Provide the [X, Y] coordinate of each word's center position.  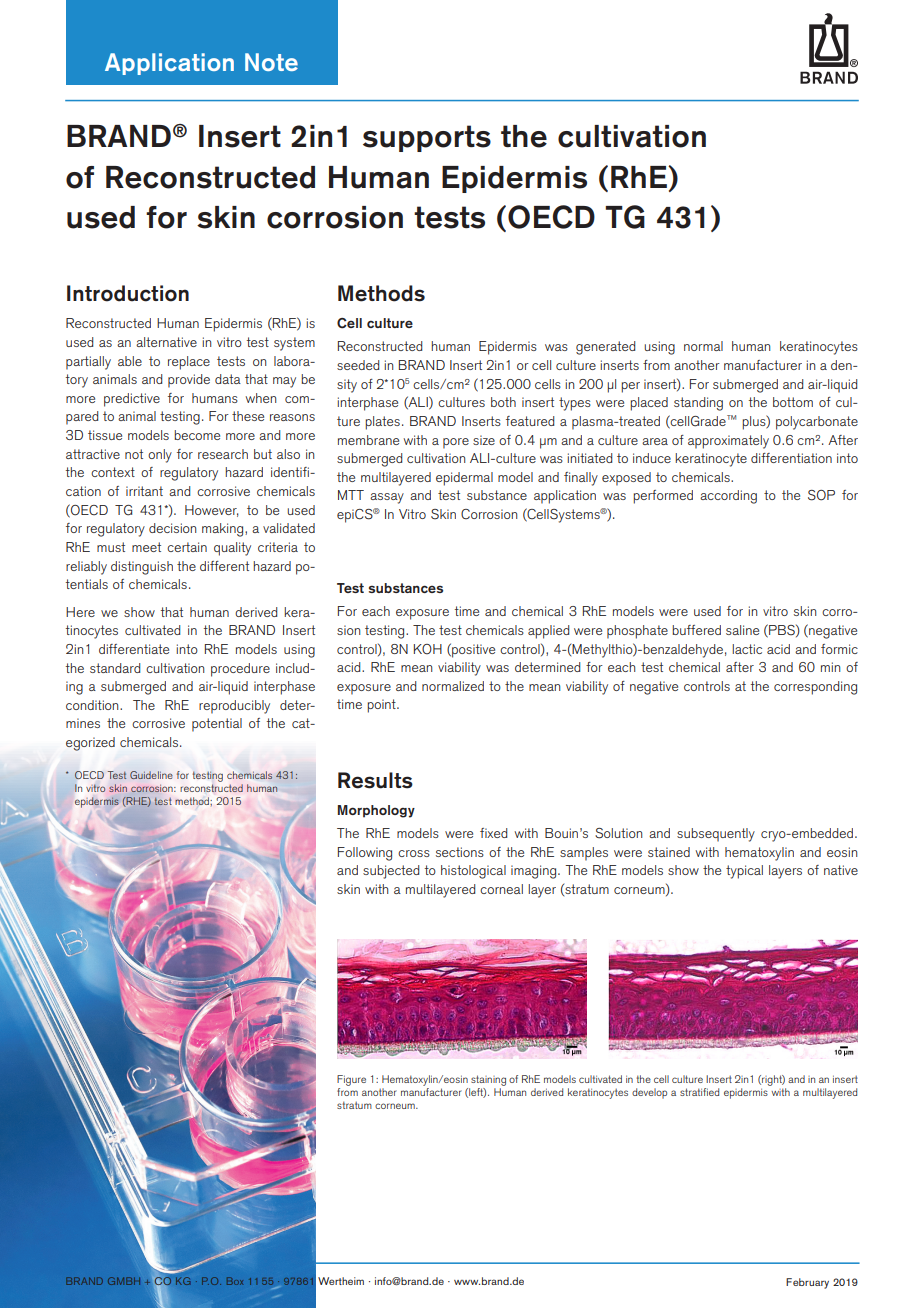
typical [744, 872]
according [728, 497]
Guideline [151, 775]
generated [605, 348]
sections [460, 852]
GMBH [124, 1281]
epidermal [464, 479]
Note [271, 62]
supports [427, 138]
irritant [144, 491]
